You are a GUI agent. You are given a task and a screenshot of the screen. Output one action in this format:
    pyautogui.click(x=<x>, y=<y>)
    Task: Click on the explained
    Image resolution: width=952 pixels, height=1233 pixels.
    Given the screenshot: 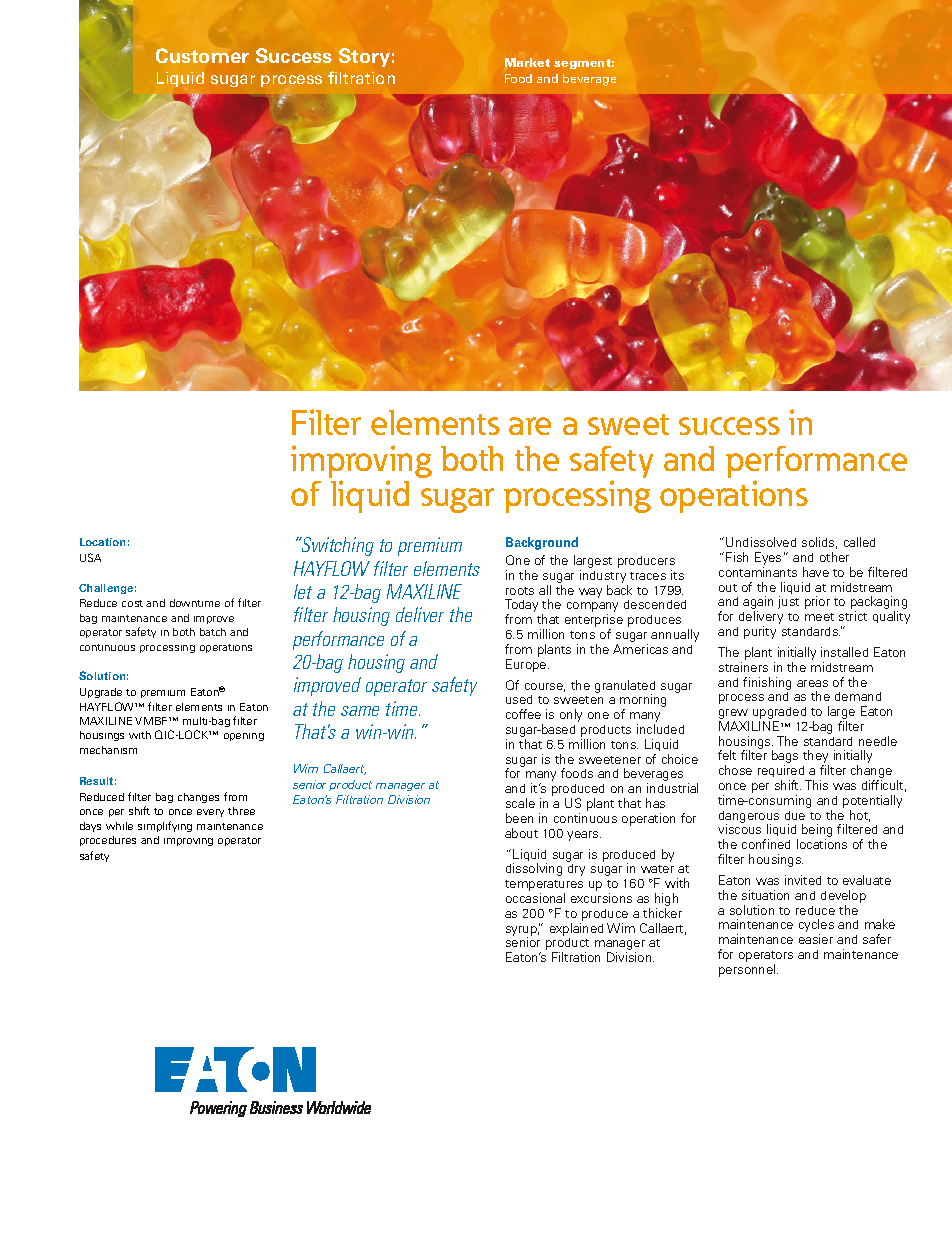 What is the action you would take?
    pyautogui.click(x=576, y=929)
